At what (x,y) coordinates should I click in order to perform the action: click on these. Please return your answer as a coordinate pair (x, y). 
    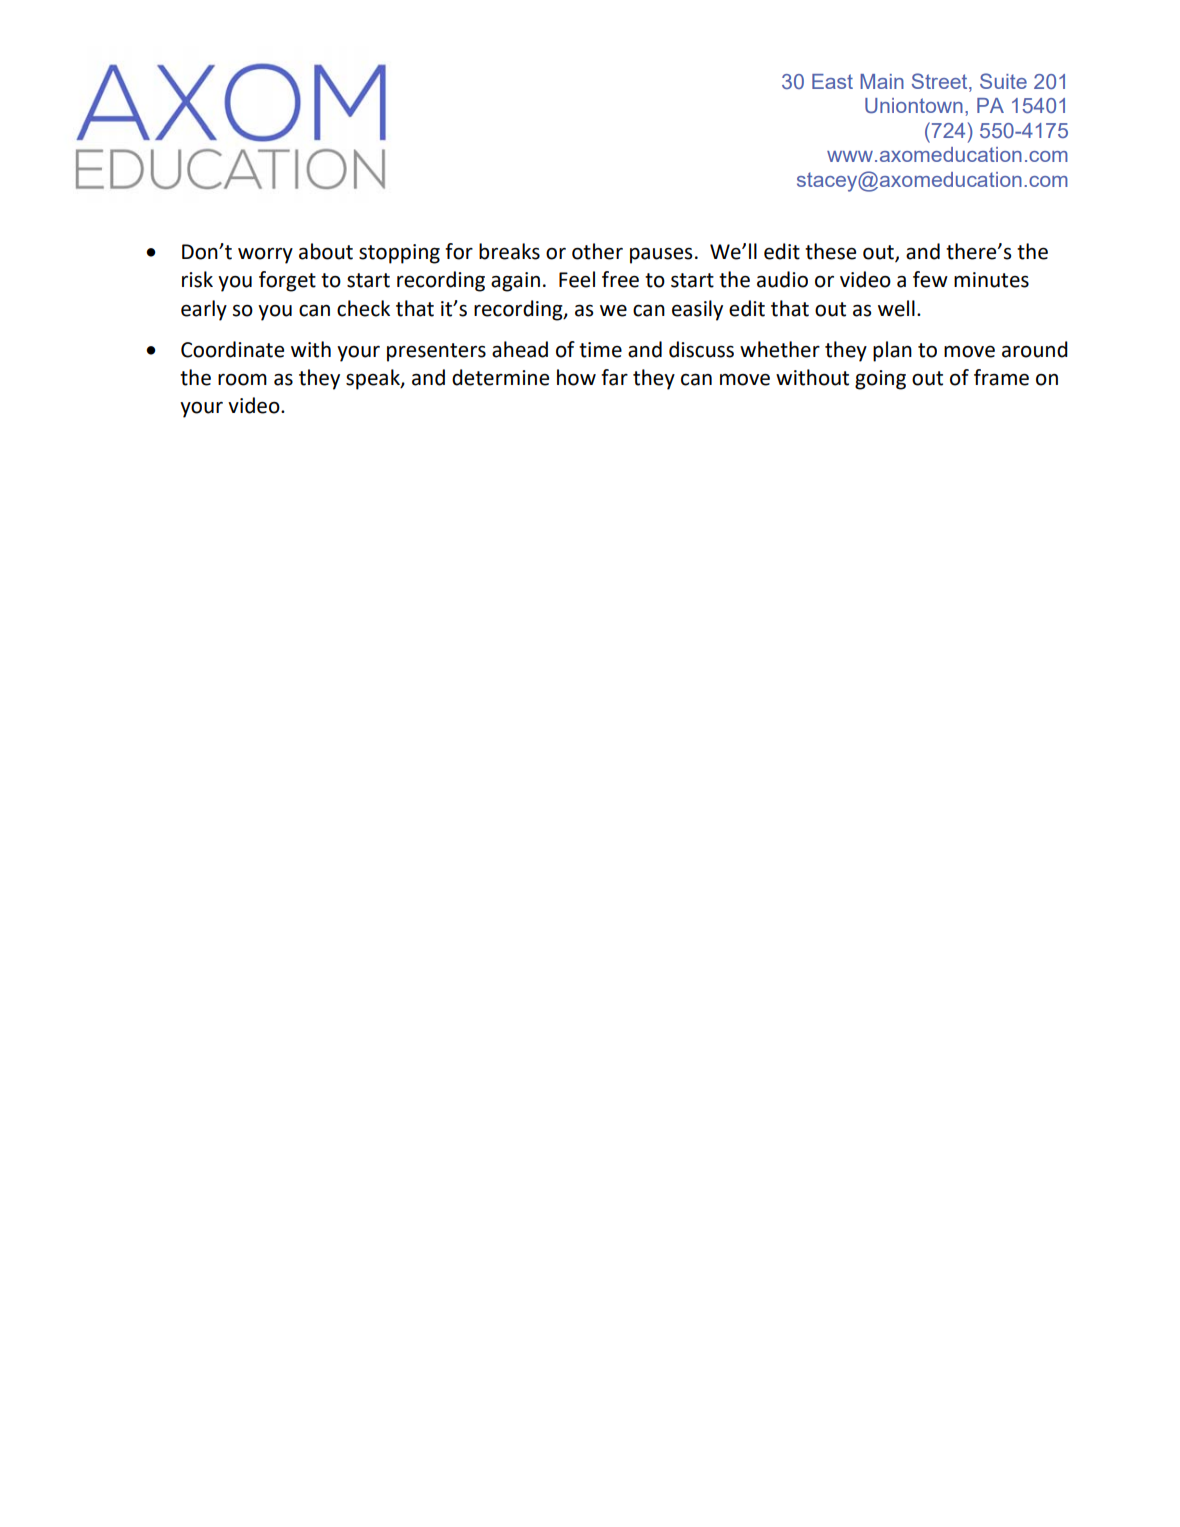
    Looking at the image, I should click on (830, 251).
